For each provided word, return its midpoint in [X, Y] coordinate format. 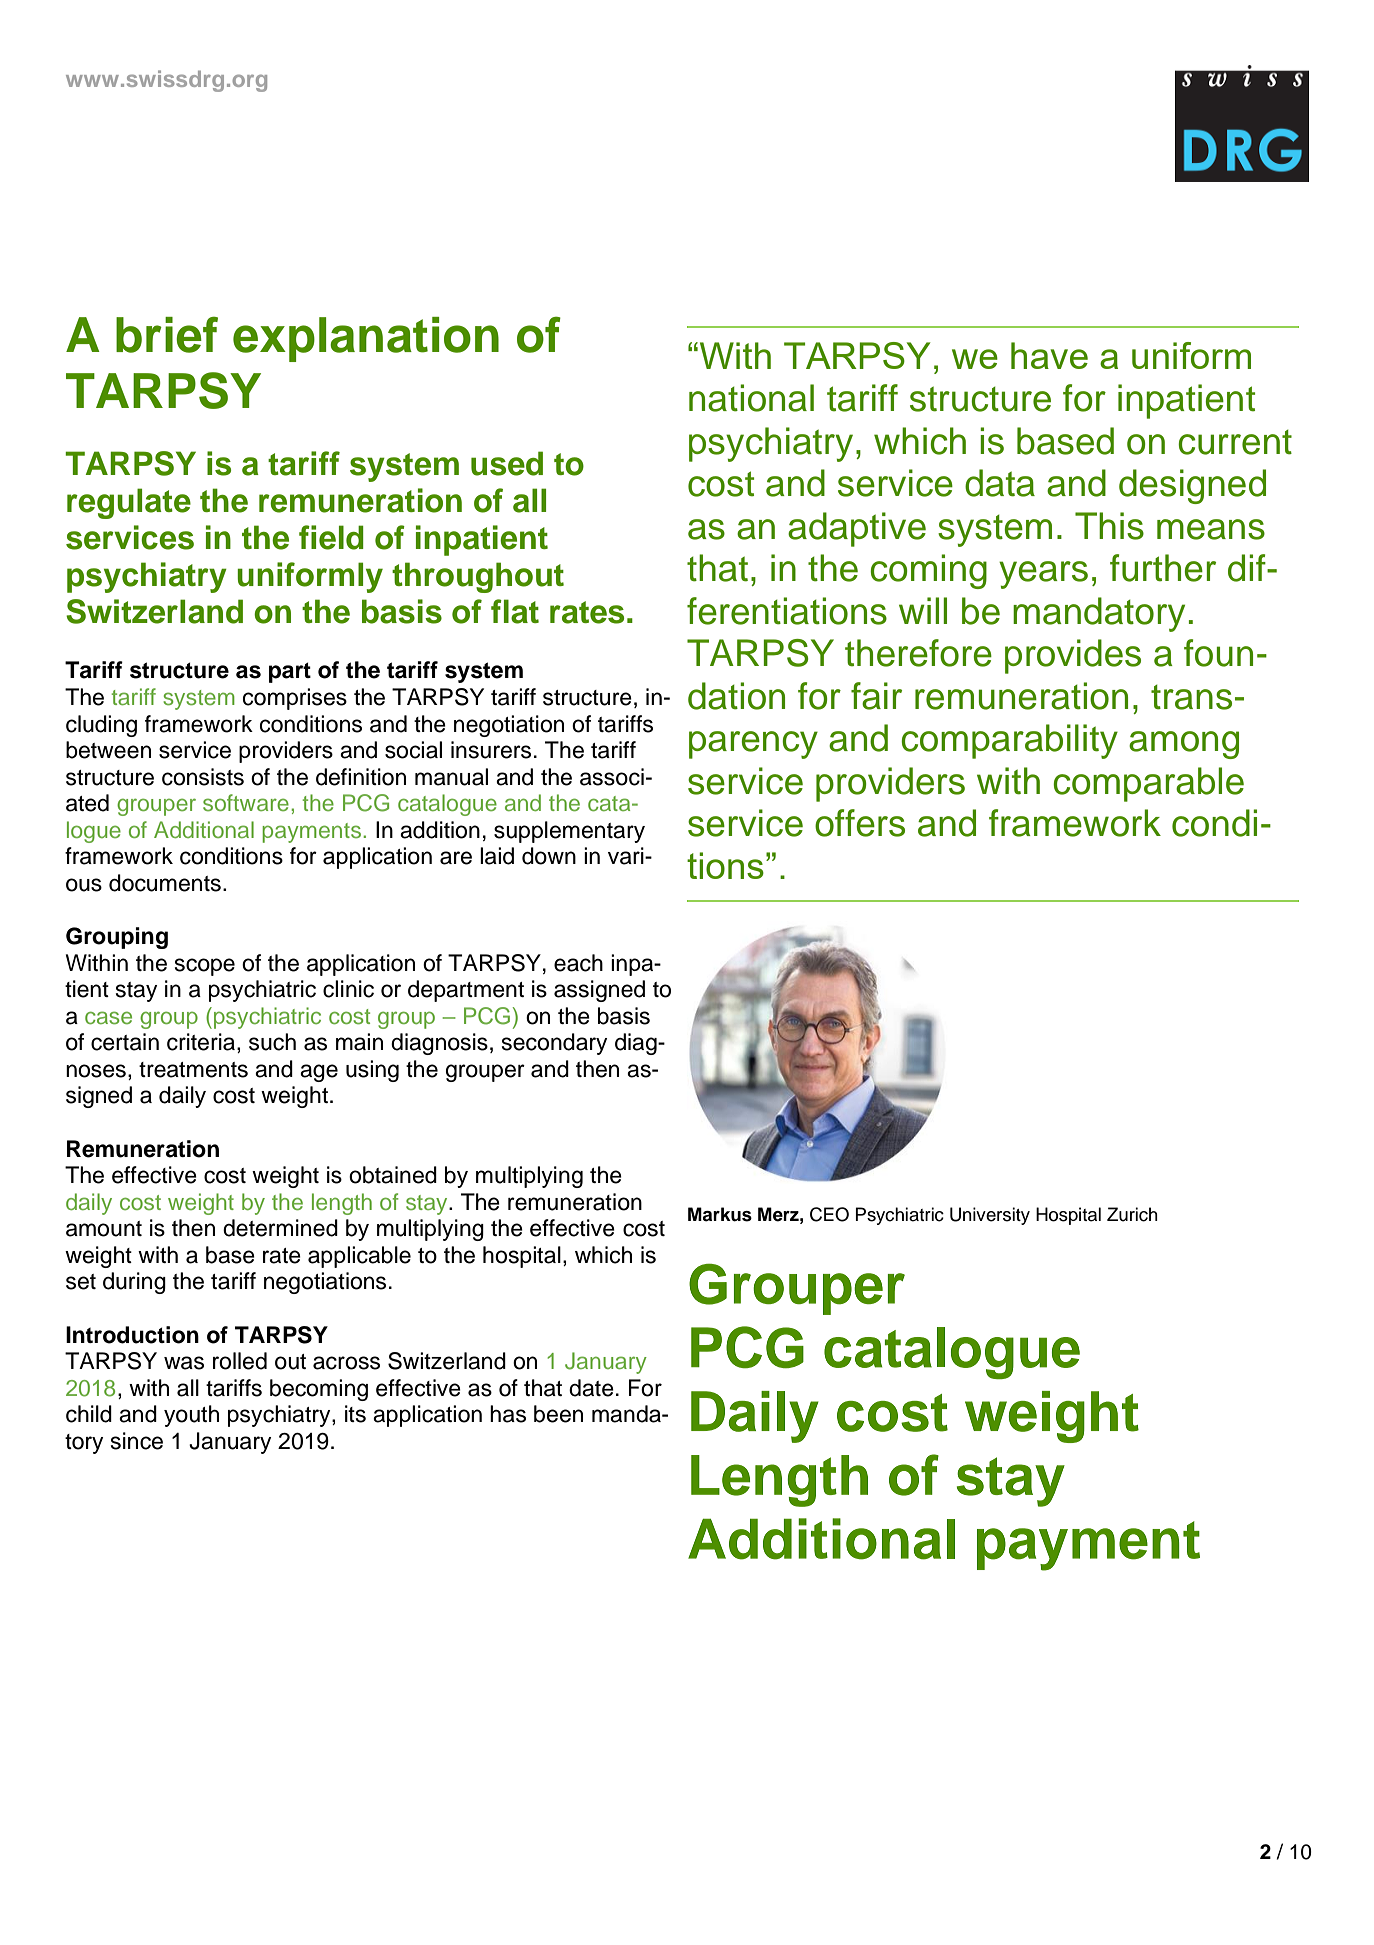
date [591, 1388]
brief [167, 335]
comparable [1148, 784]
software [246, 802]
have [1049, 355]
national [751, 398]
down [549, 856]
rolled [240, 1361]
